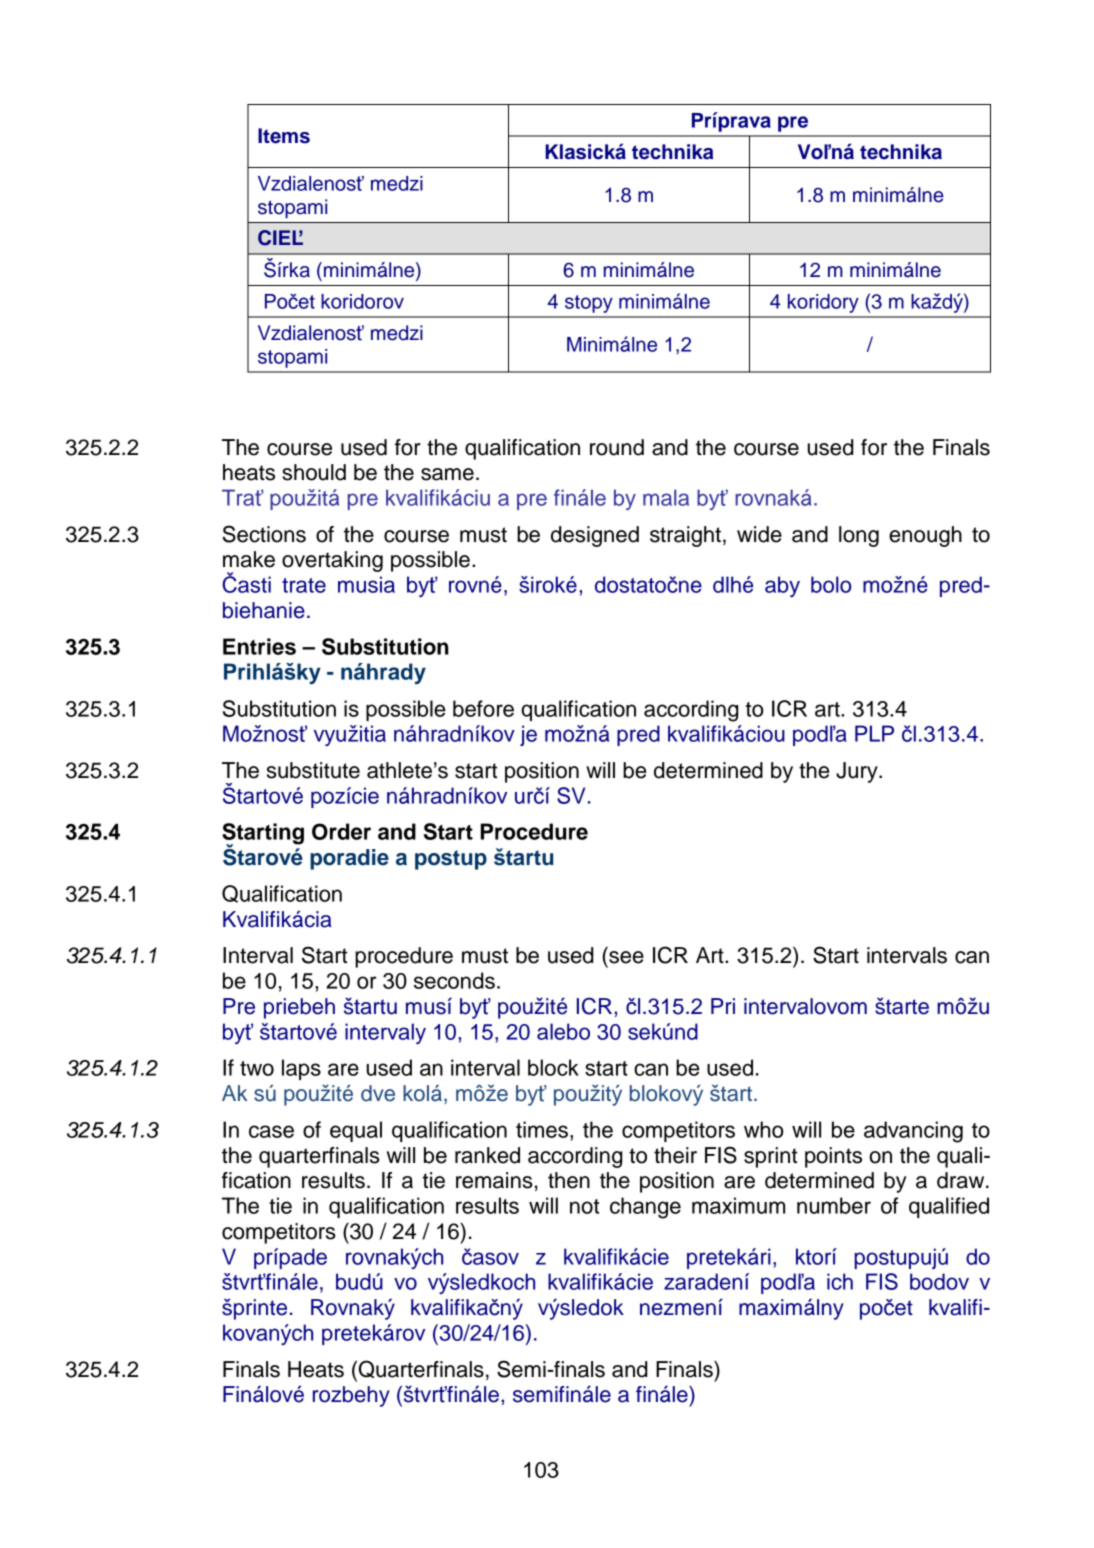 The height and width of the screenshot is (1548, 1094). Describe the element at coordinates (313, 770) in the screenshot. I see `substitute` at that location.
